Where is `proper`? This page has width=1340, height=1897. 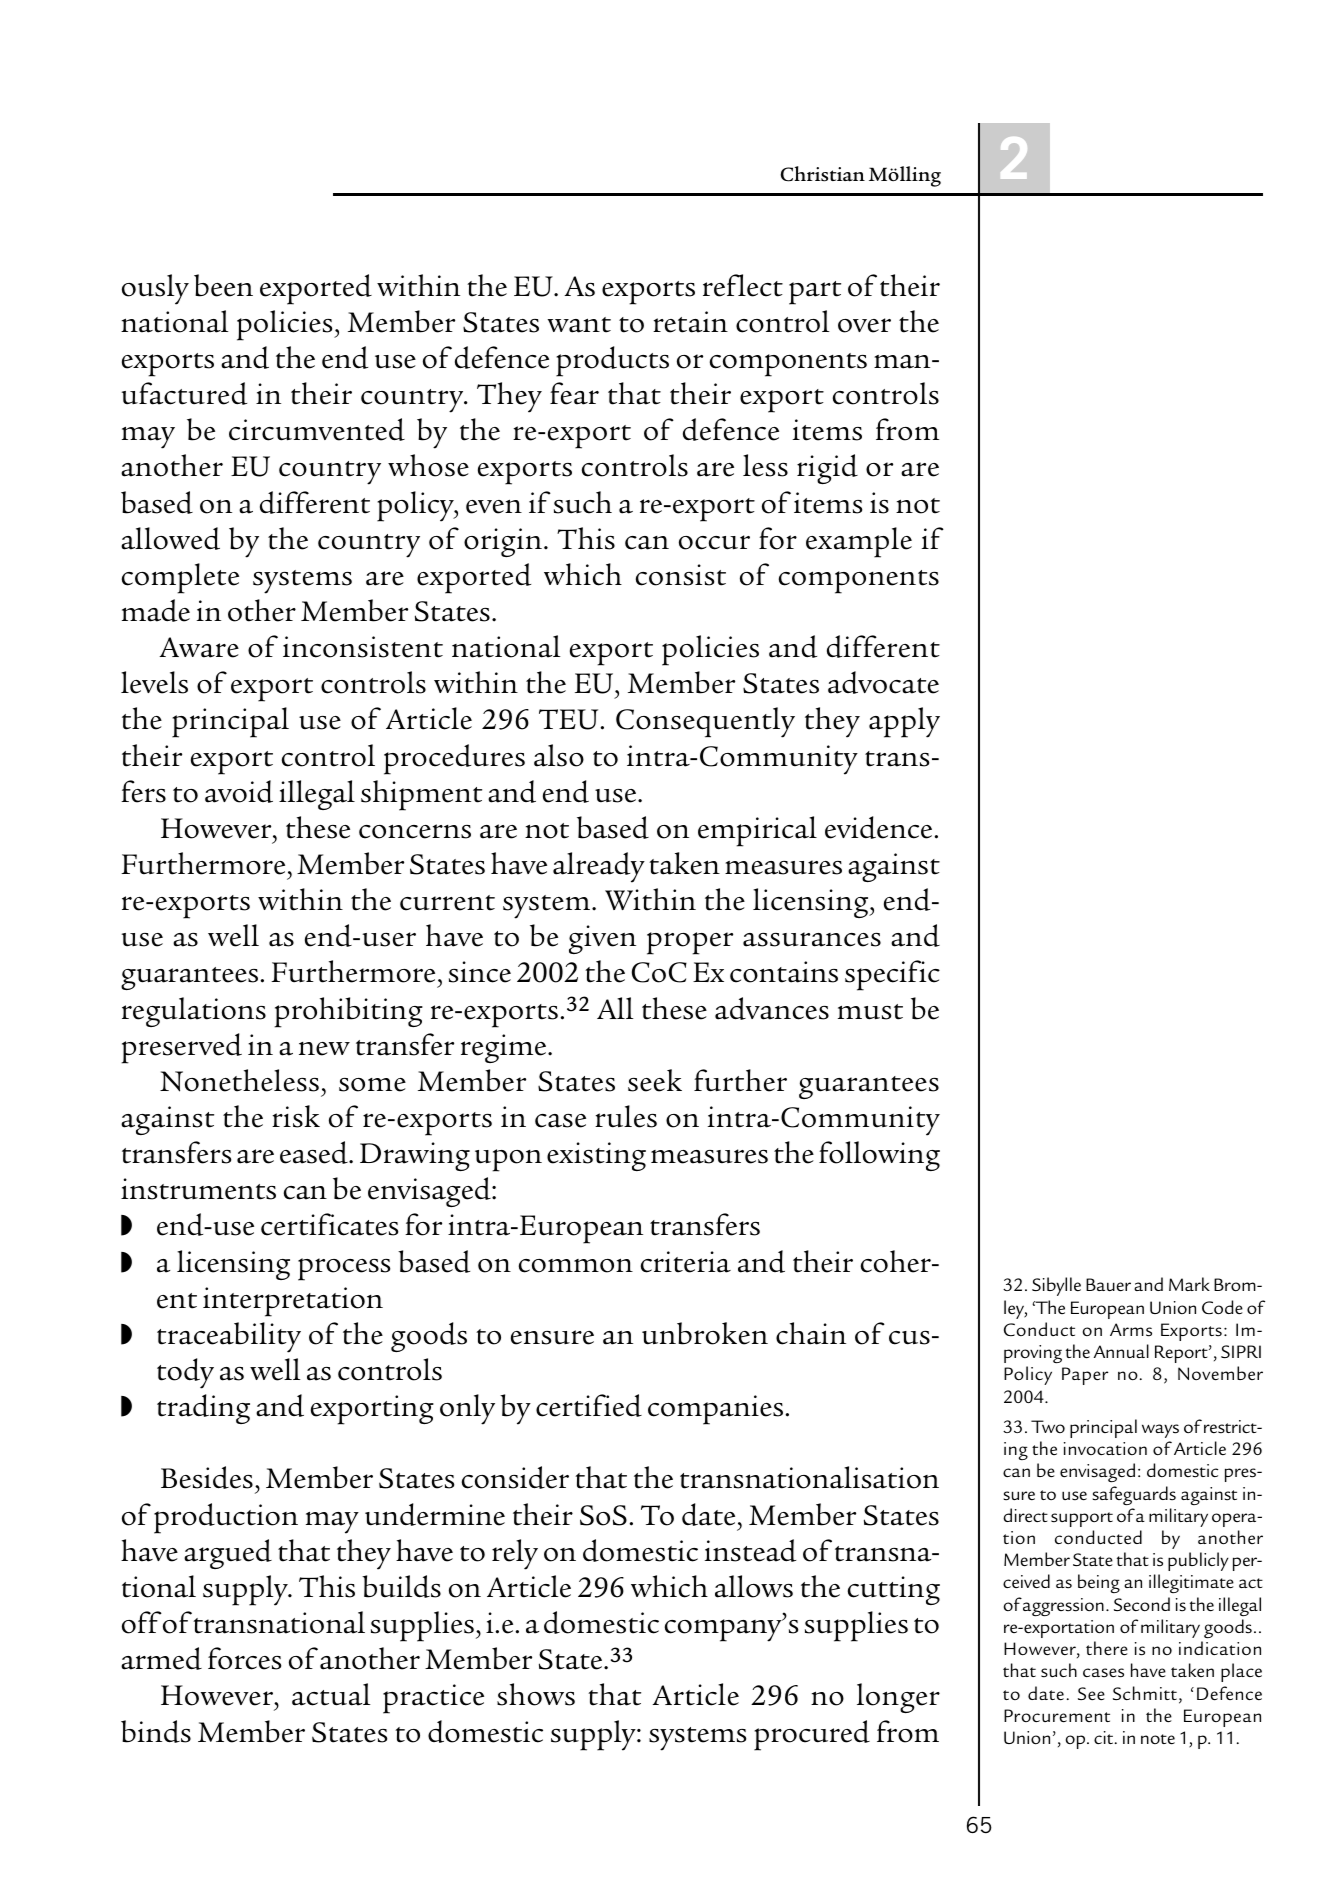 proper is located at coordinates (690, 943).
